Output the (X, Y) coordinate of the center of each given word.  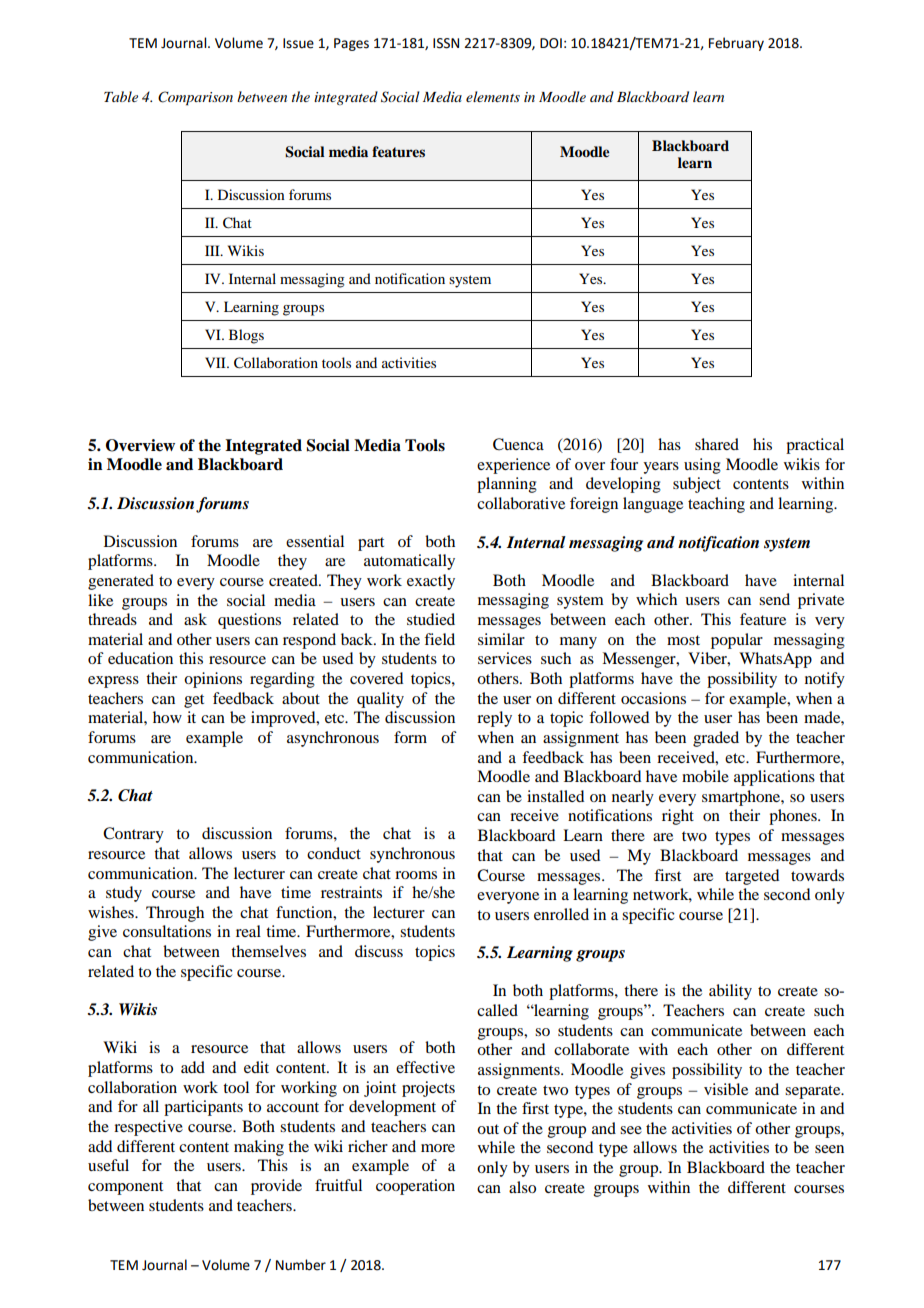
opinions (213, 680)
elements (493, 96)
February (736, 44)
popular (737, 641)
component (125, 1188)
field (439, 639)
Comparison (195, 98)
